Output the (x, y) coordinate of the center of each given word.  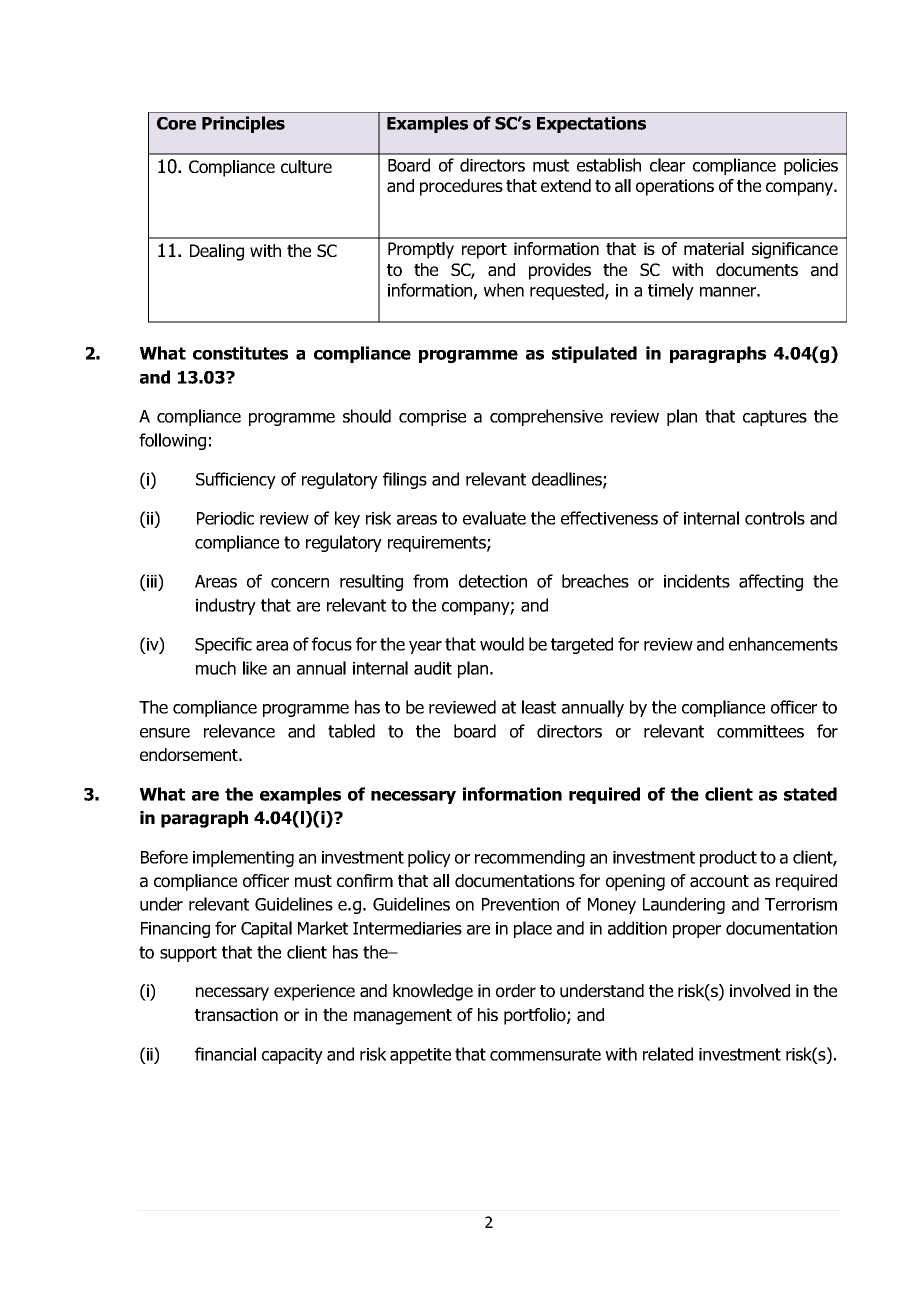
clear (667, 165)
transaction (236, 1015)
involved (760, 991)
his (488, 1014)
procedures (461, 187)
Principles (243, 124)
